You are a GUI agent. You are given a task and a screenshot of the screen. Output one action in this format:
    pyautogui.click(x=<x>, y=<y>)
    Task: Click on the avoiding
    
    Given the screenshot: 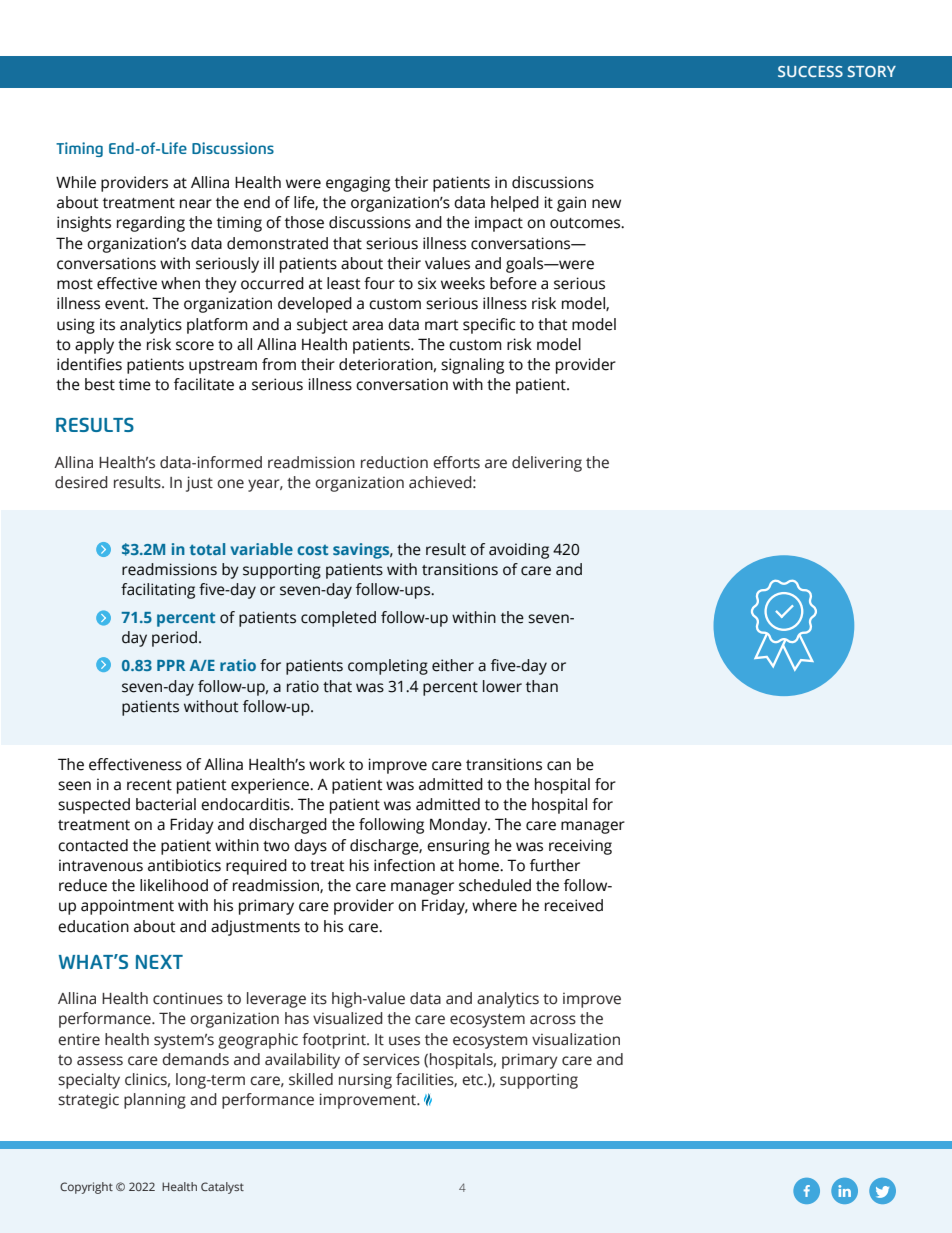 What is the action you would take?
    pyautogui.click(x=519, y=551)
